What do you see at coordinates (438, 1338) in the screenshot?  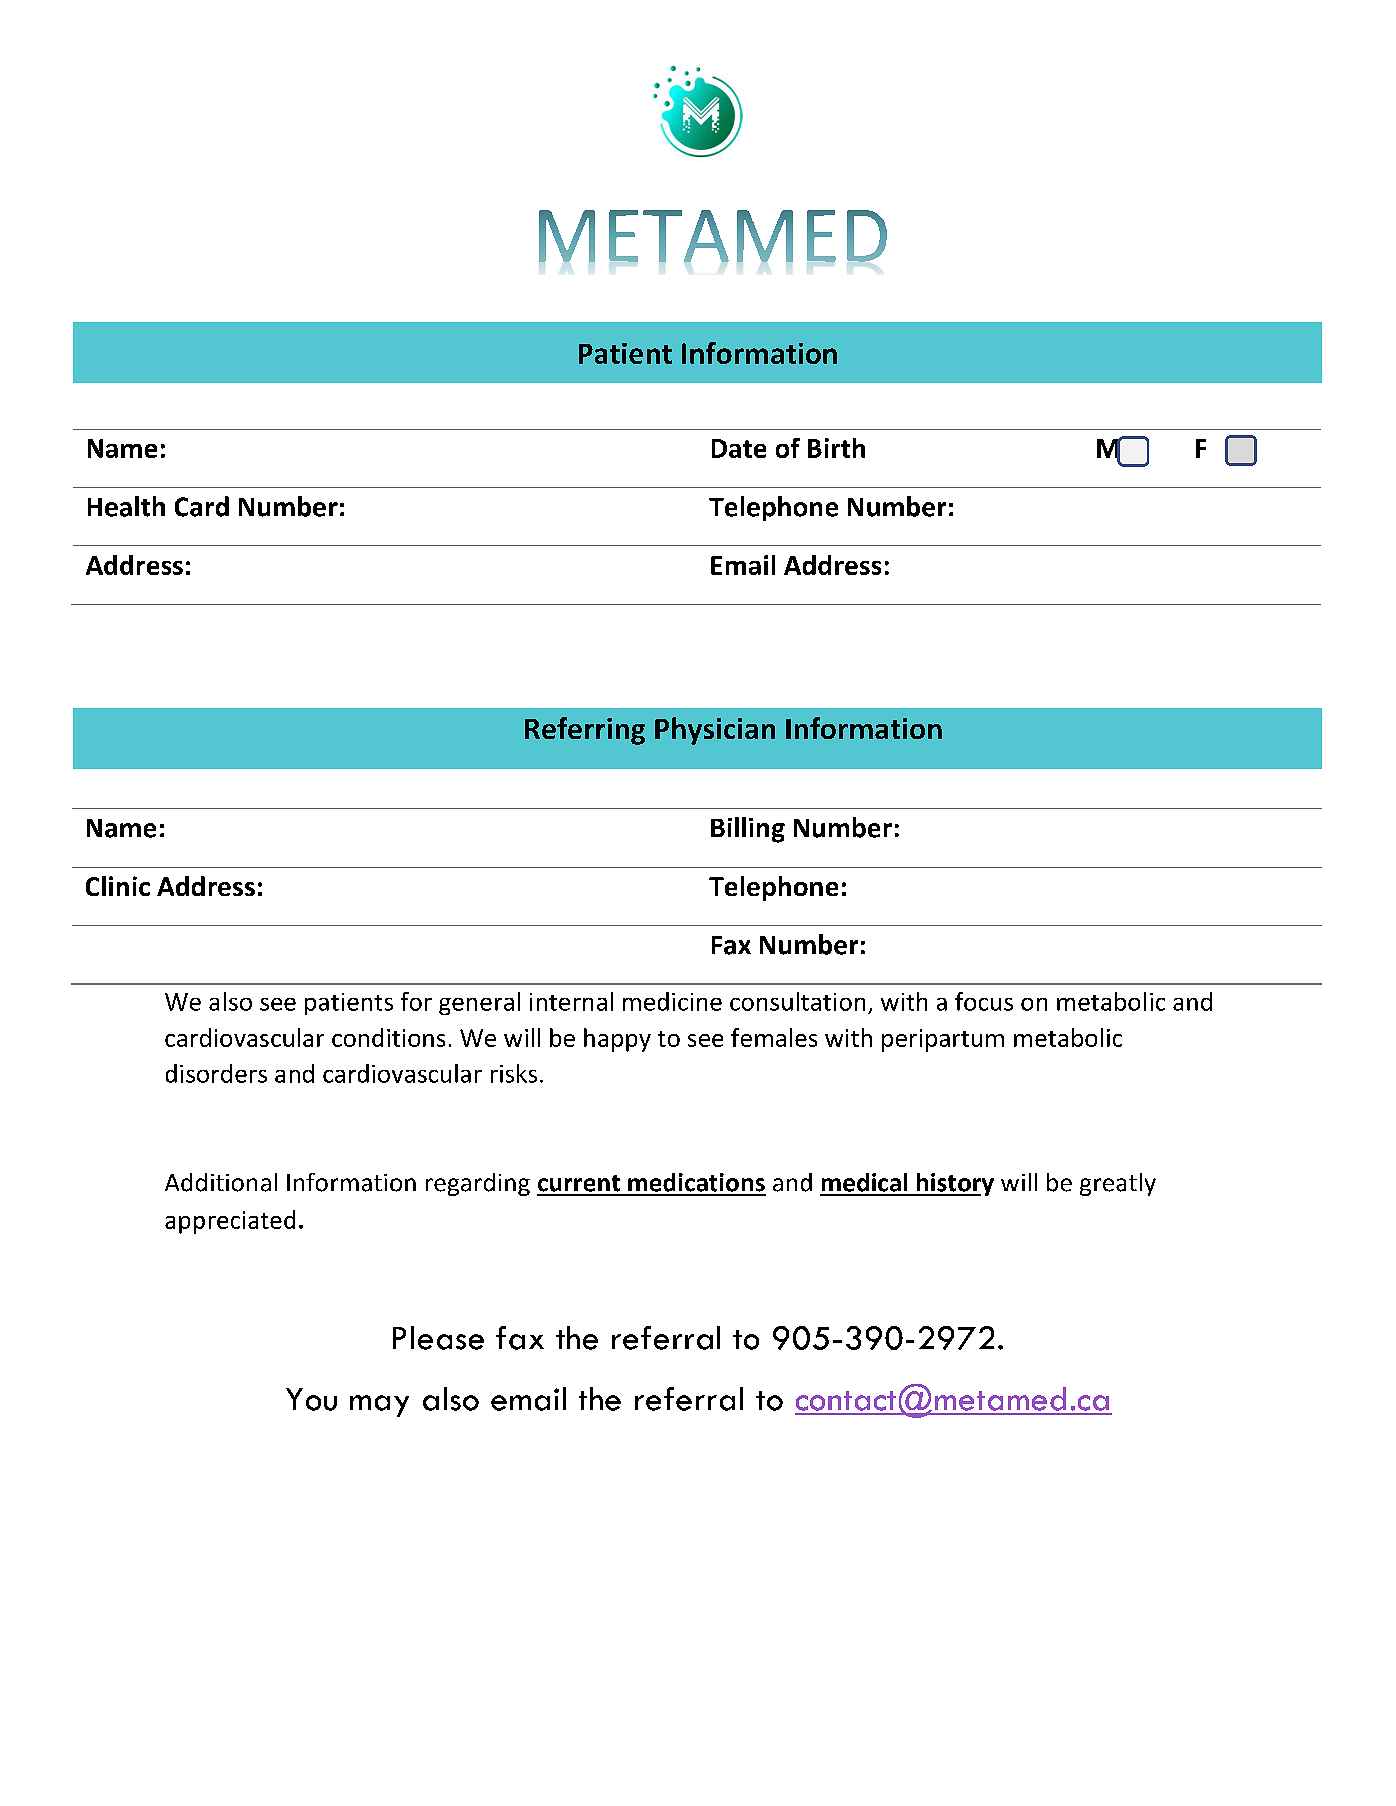 I see `Please` at bounding box center [438, 1338].
